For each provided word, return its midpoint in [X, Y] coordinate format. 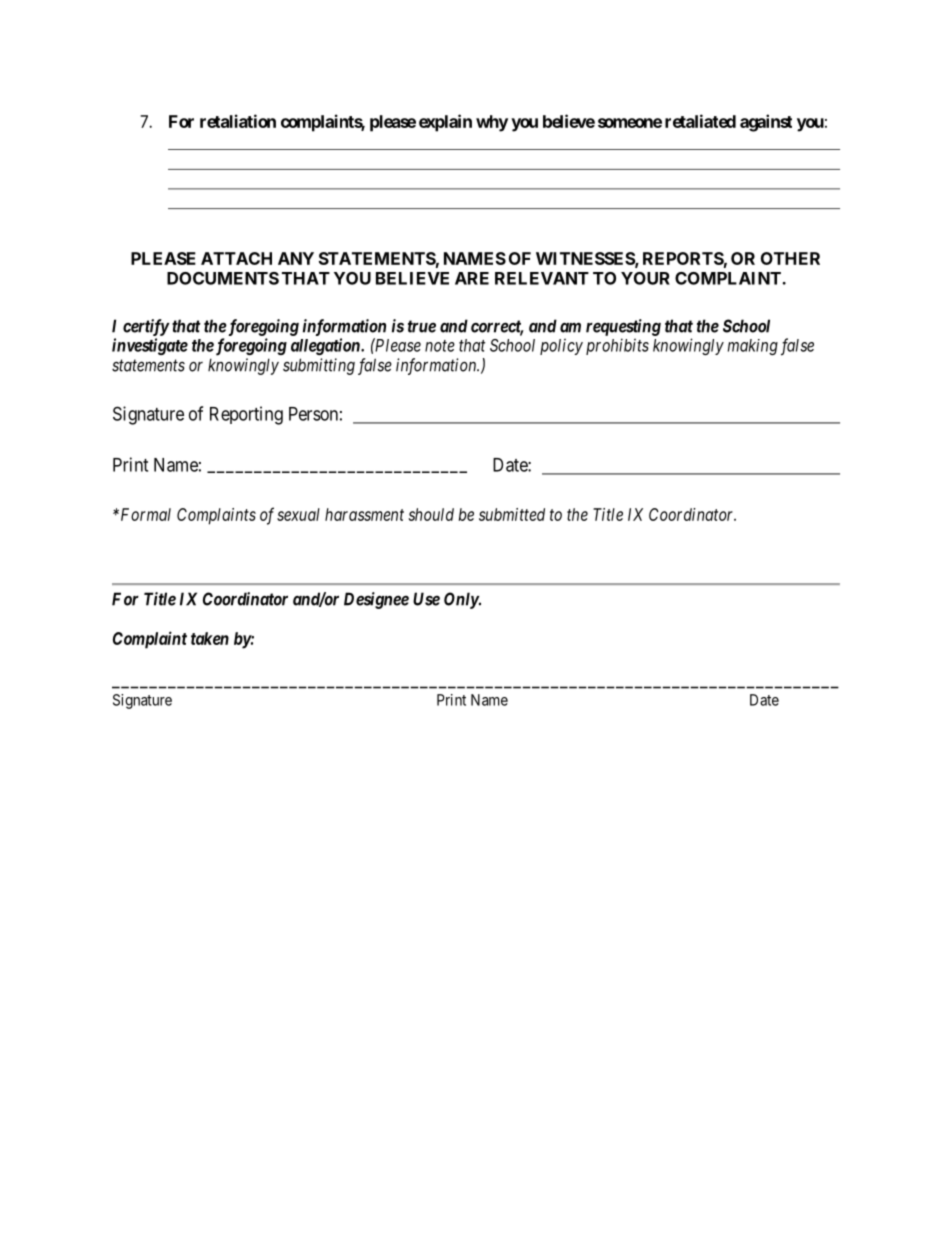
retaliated [700, 121]
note [440, 346]
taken [210, 638]
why [492, 123]
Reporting [246, 415]
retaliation [238, 121]
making [753, 347]
